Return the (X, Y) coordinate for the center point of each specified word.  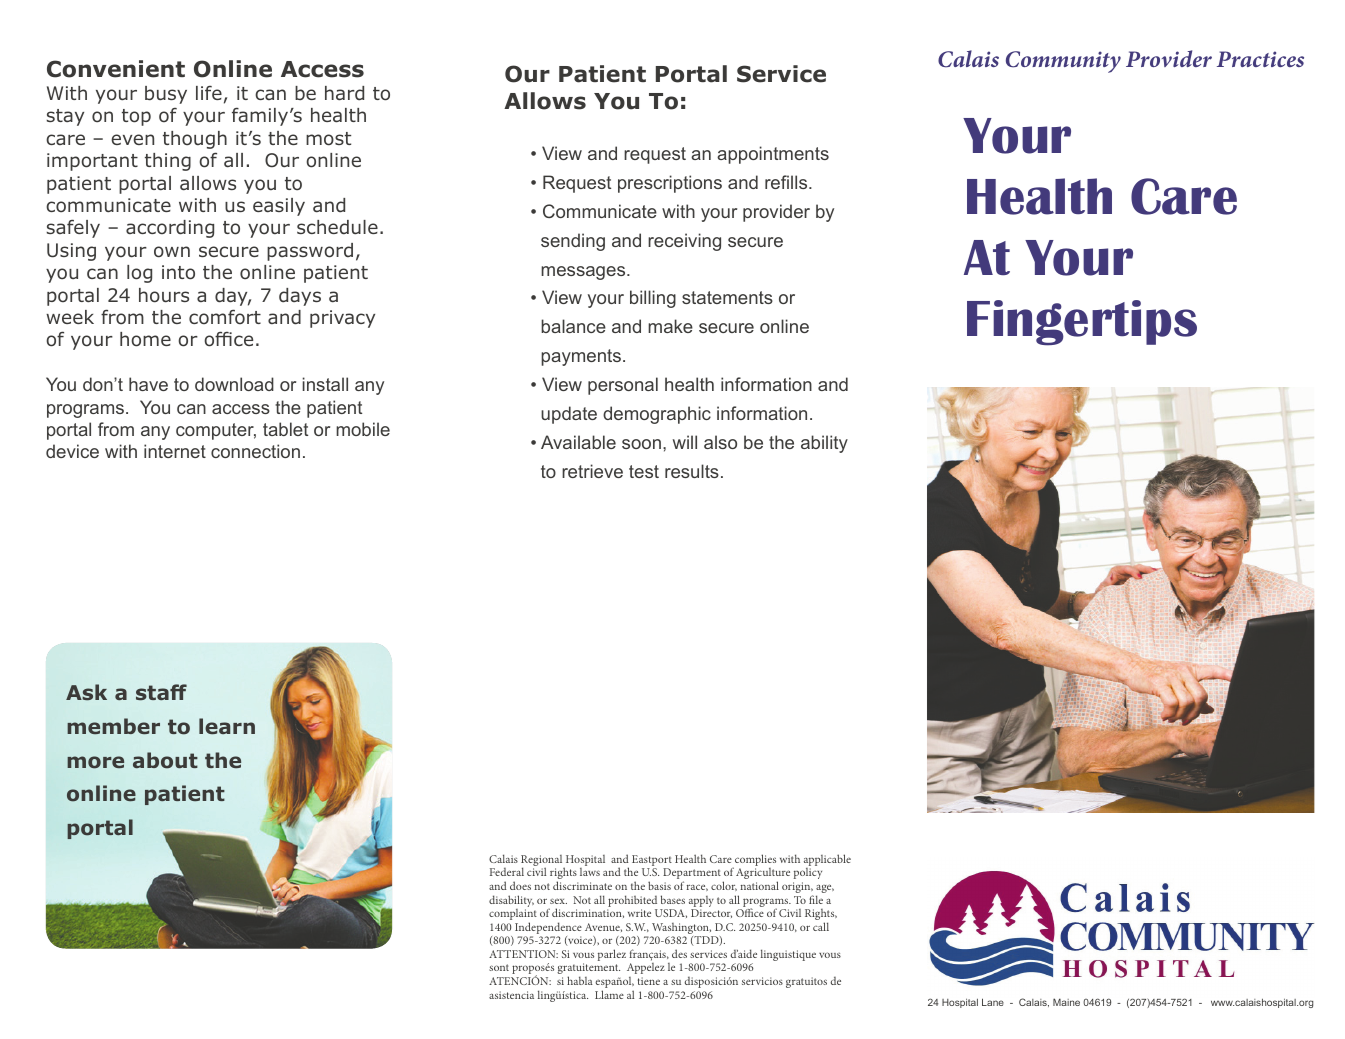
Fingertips (1082, 323)
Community (1063, 62)
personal (623, 386)
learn (227, 726)
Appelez (646, 968)
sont (499, 967)
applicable (827, 861)
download (234, 384)
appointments (773, 155)
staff (161, 692)
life (209, 93)
